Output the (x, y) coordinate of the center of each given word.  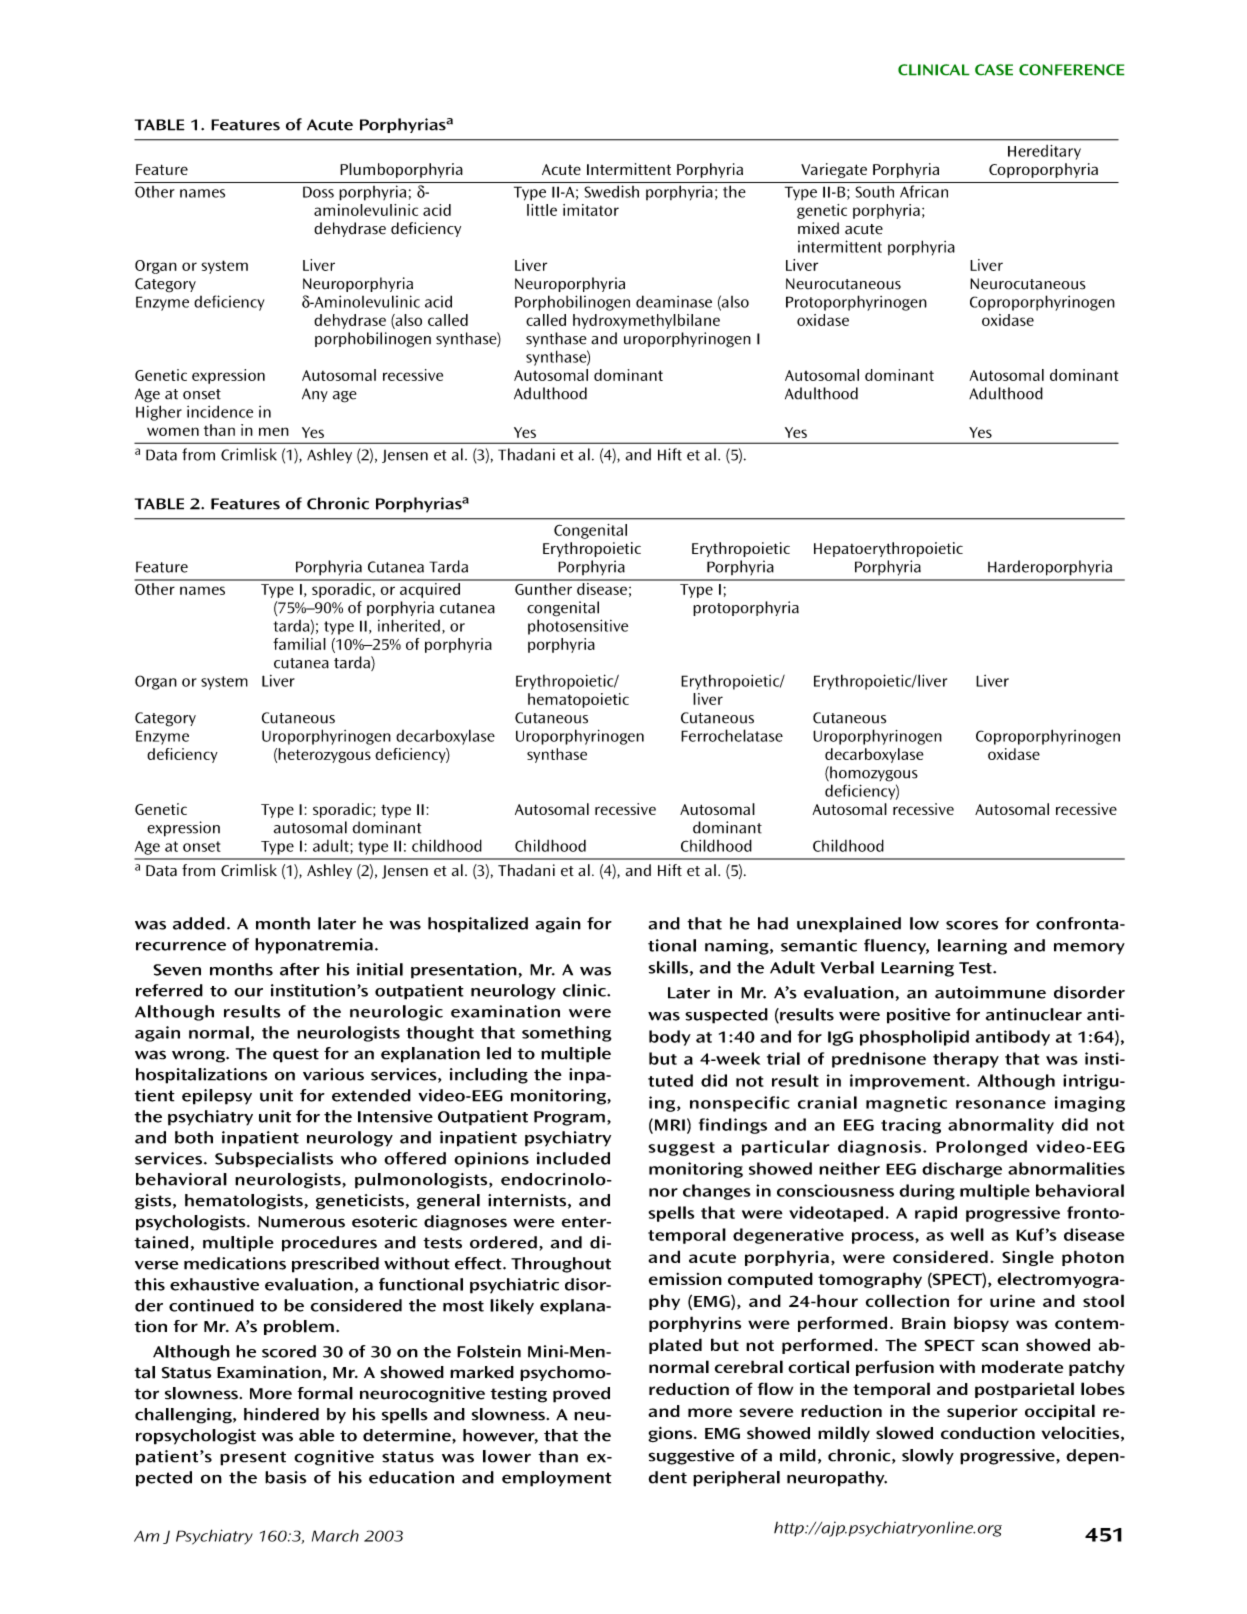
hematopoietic (578, 700)
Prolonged (981, 1148)
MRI (670, 1125)
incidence (220, 411)
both (194, 1137)
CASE (994, 70)
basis (285, 1477)
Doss (318, 192)
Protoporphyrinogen (856, 303)
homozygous (873, 774)
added (199, 923)
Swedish (611, 191)
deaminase (674, 301)
